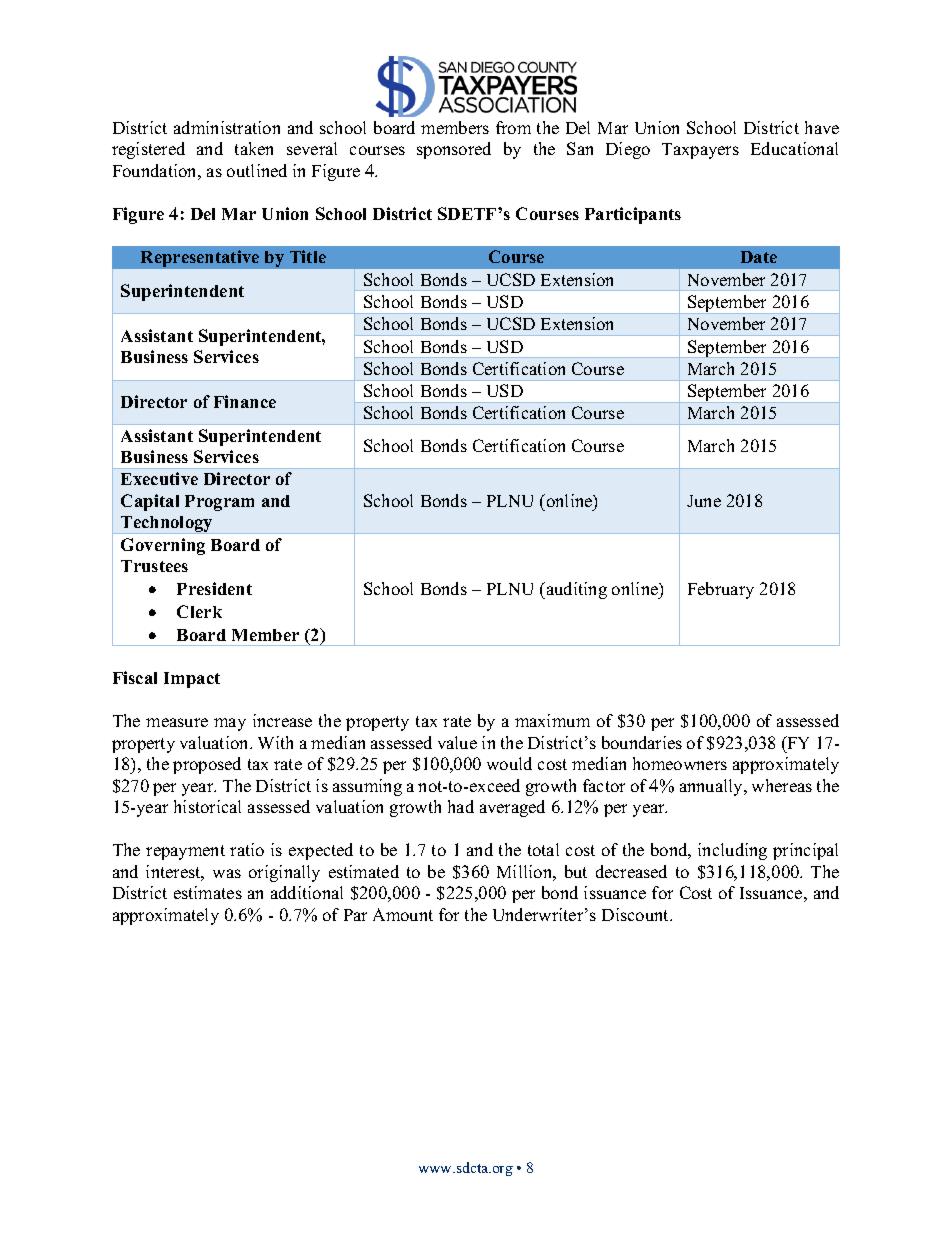 This image has width=952, height=1233. What do you see at coordinates (254, 148) in the image?
I see `taken` at bounding box center [254, 148].
